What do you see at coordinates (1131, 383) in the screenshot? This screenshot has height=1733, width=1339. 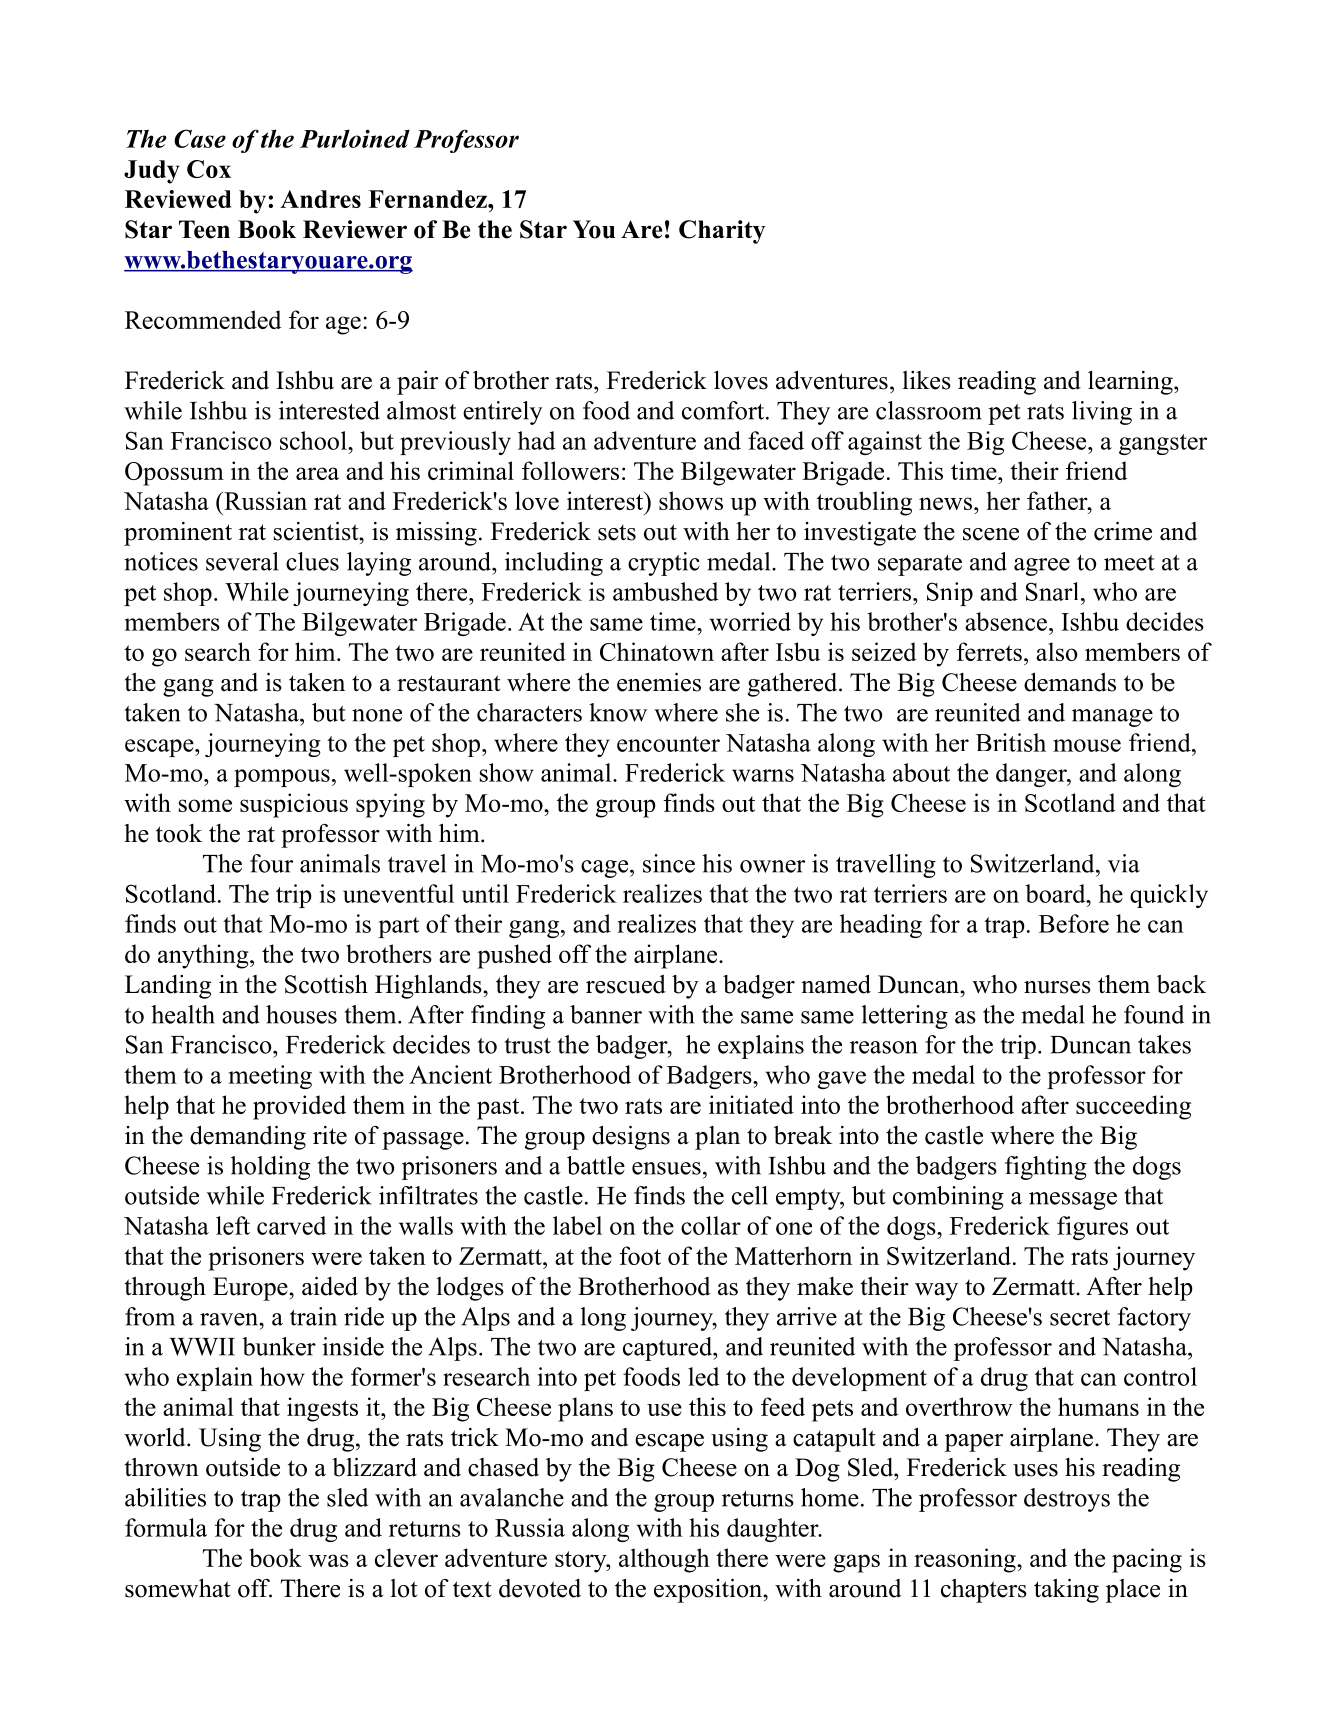 I see `learning` at bounding box center [1131, 383].
